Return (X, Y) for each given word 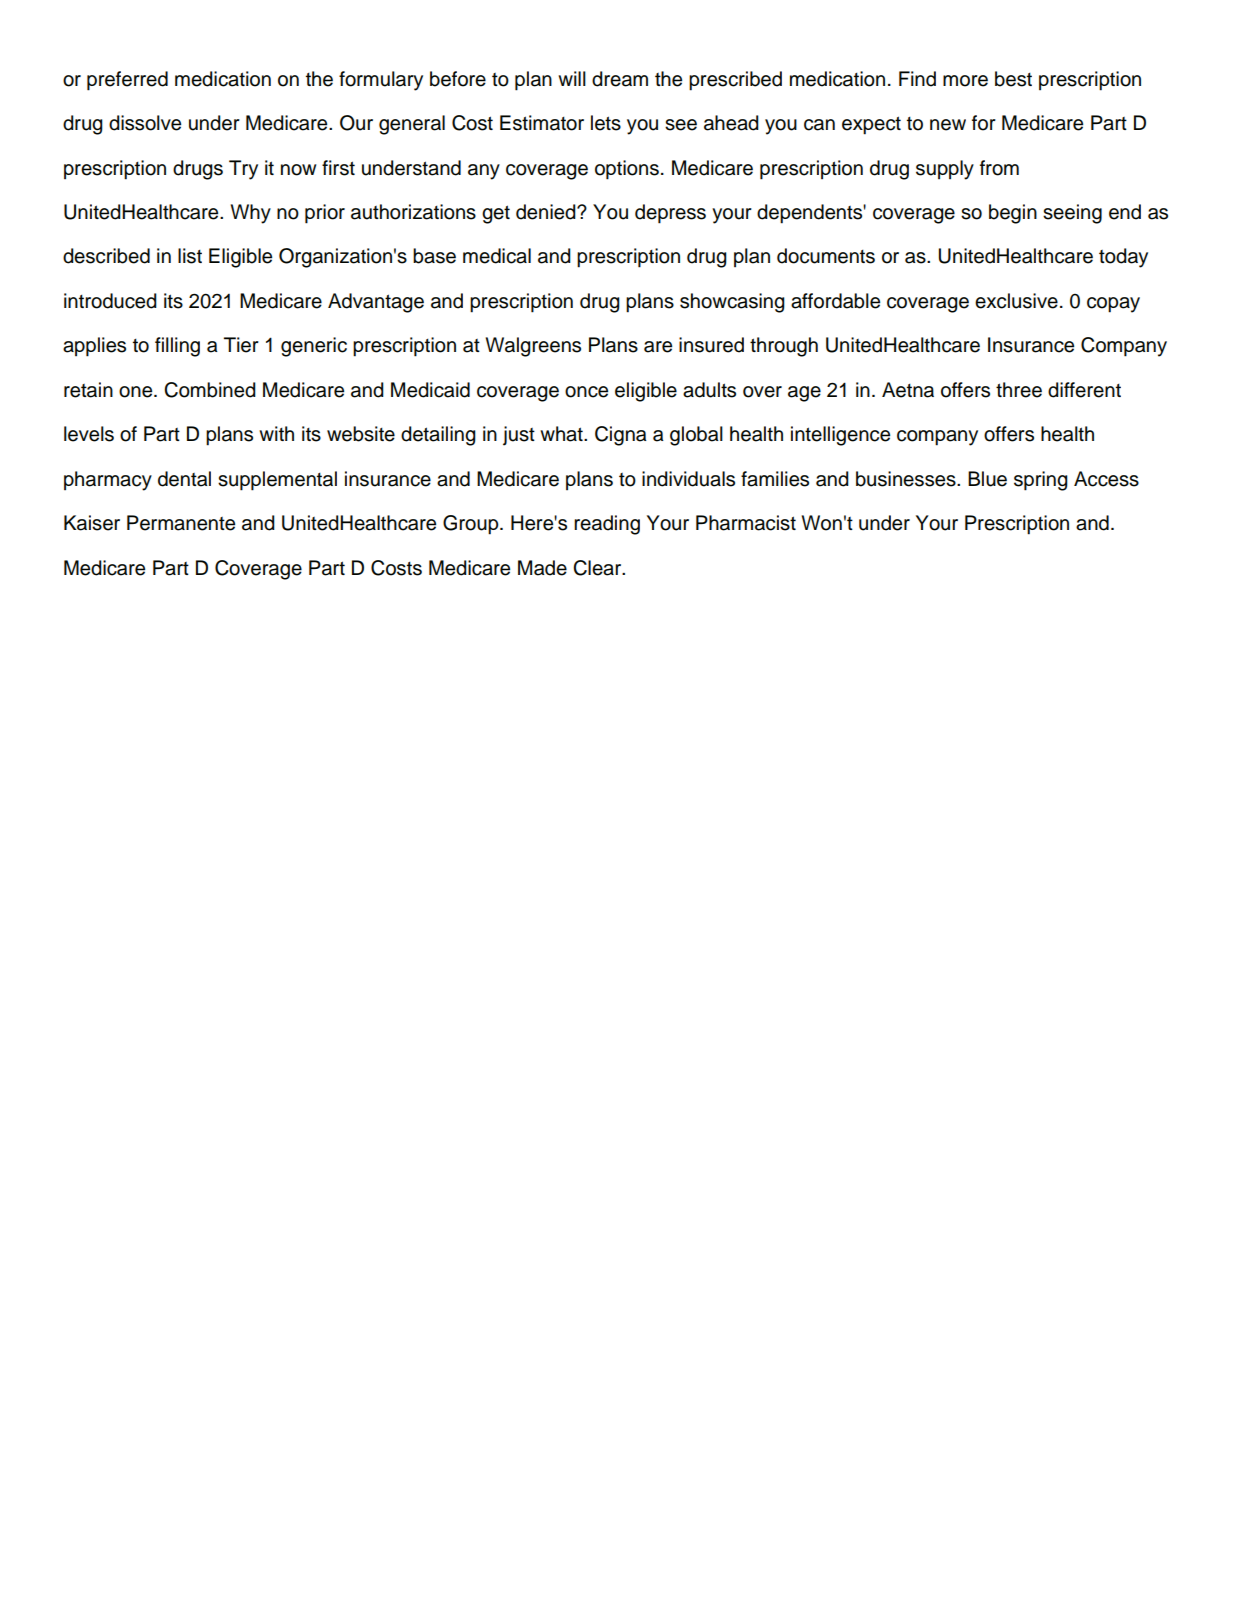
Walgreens (533, 347)
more (965, 81)
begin (1013, 214)
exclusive (1016, 301)
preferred (127, 81)
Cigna (621, 436)
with (276, 433)
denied (547, 212)
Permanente (181, 523)
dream (620, 79)
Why (251, 214)
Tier (241, 345)
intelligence (840, 436)
